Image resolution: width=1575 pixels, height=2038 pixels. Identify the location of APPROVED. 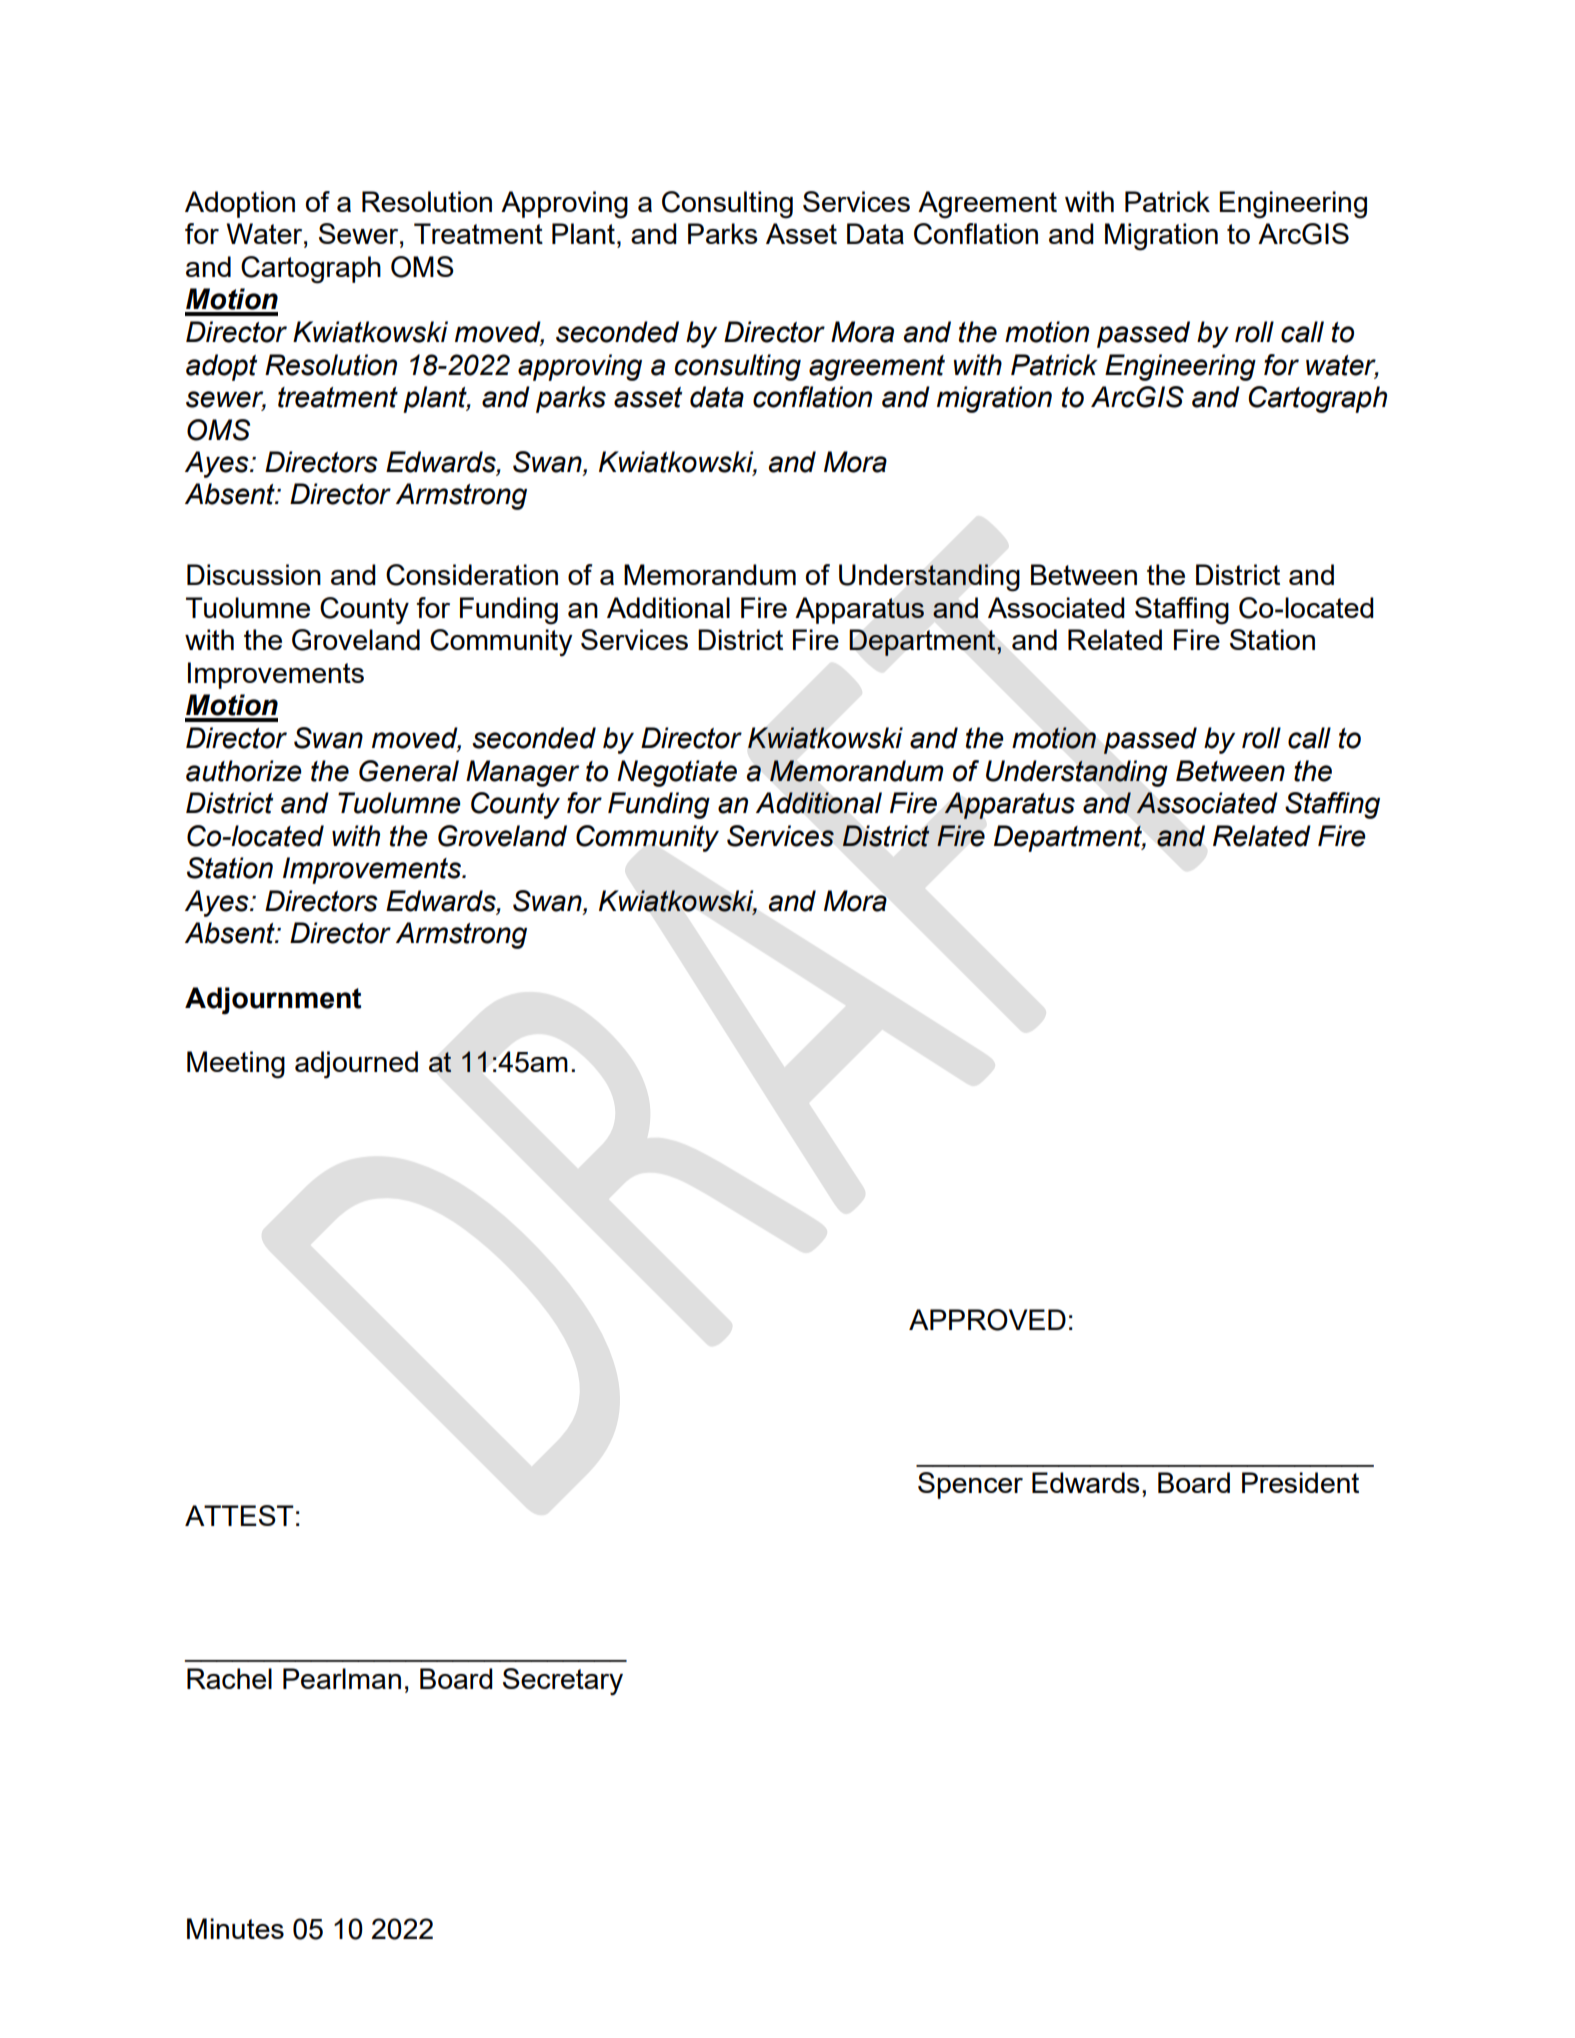
(987, 1320).
